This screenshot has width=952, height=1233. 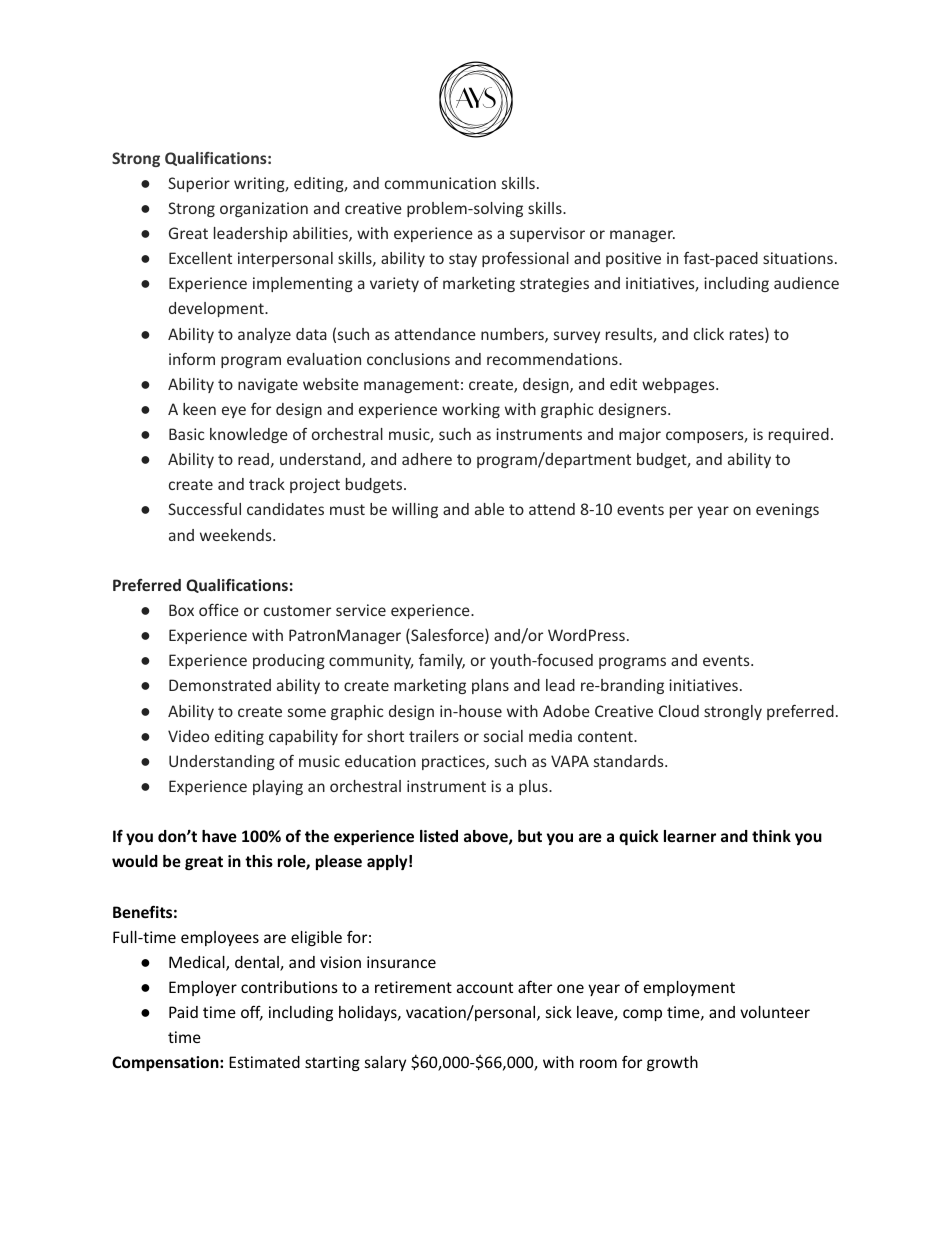 I want to click on situations, so click(x=798, y=258).
